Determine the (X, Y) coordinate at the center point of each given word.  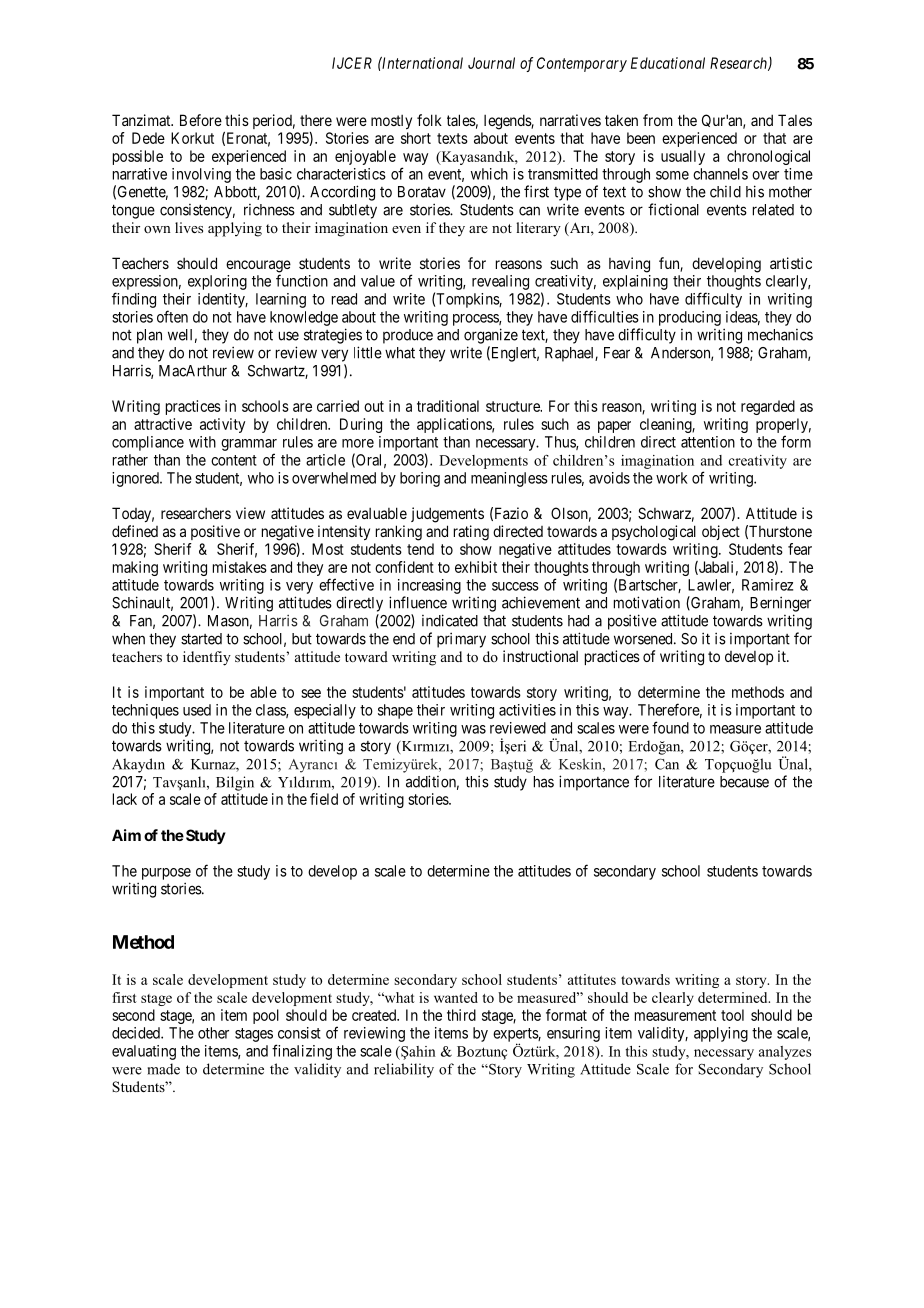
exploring (217, 282)
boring (420, 479)
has (544, 782)
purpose (166, 874)
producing (690, 318)
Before (201, 120)
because (744, 782)
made (163, 1069)
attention (708, 442)
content (234, 460)
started (201, 639)
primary (461, 640)
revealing (500, 282)
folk (429, 120)
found (670, 727)
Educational (668, 63)
